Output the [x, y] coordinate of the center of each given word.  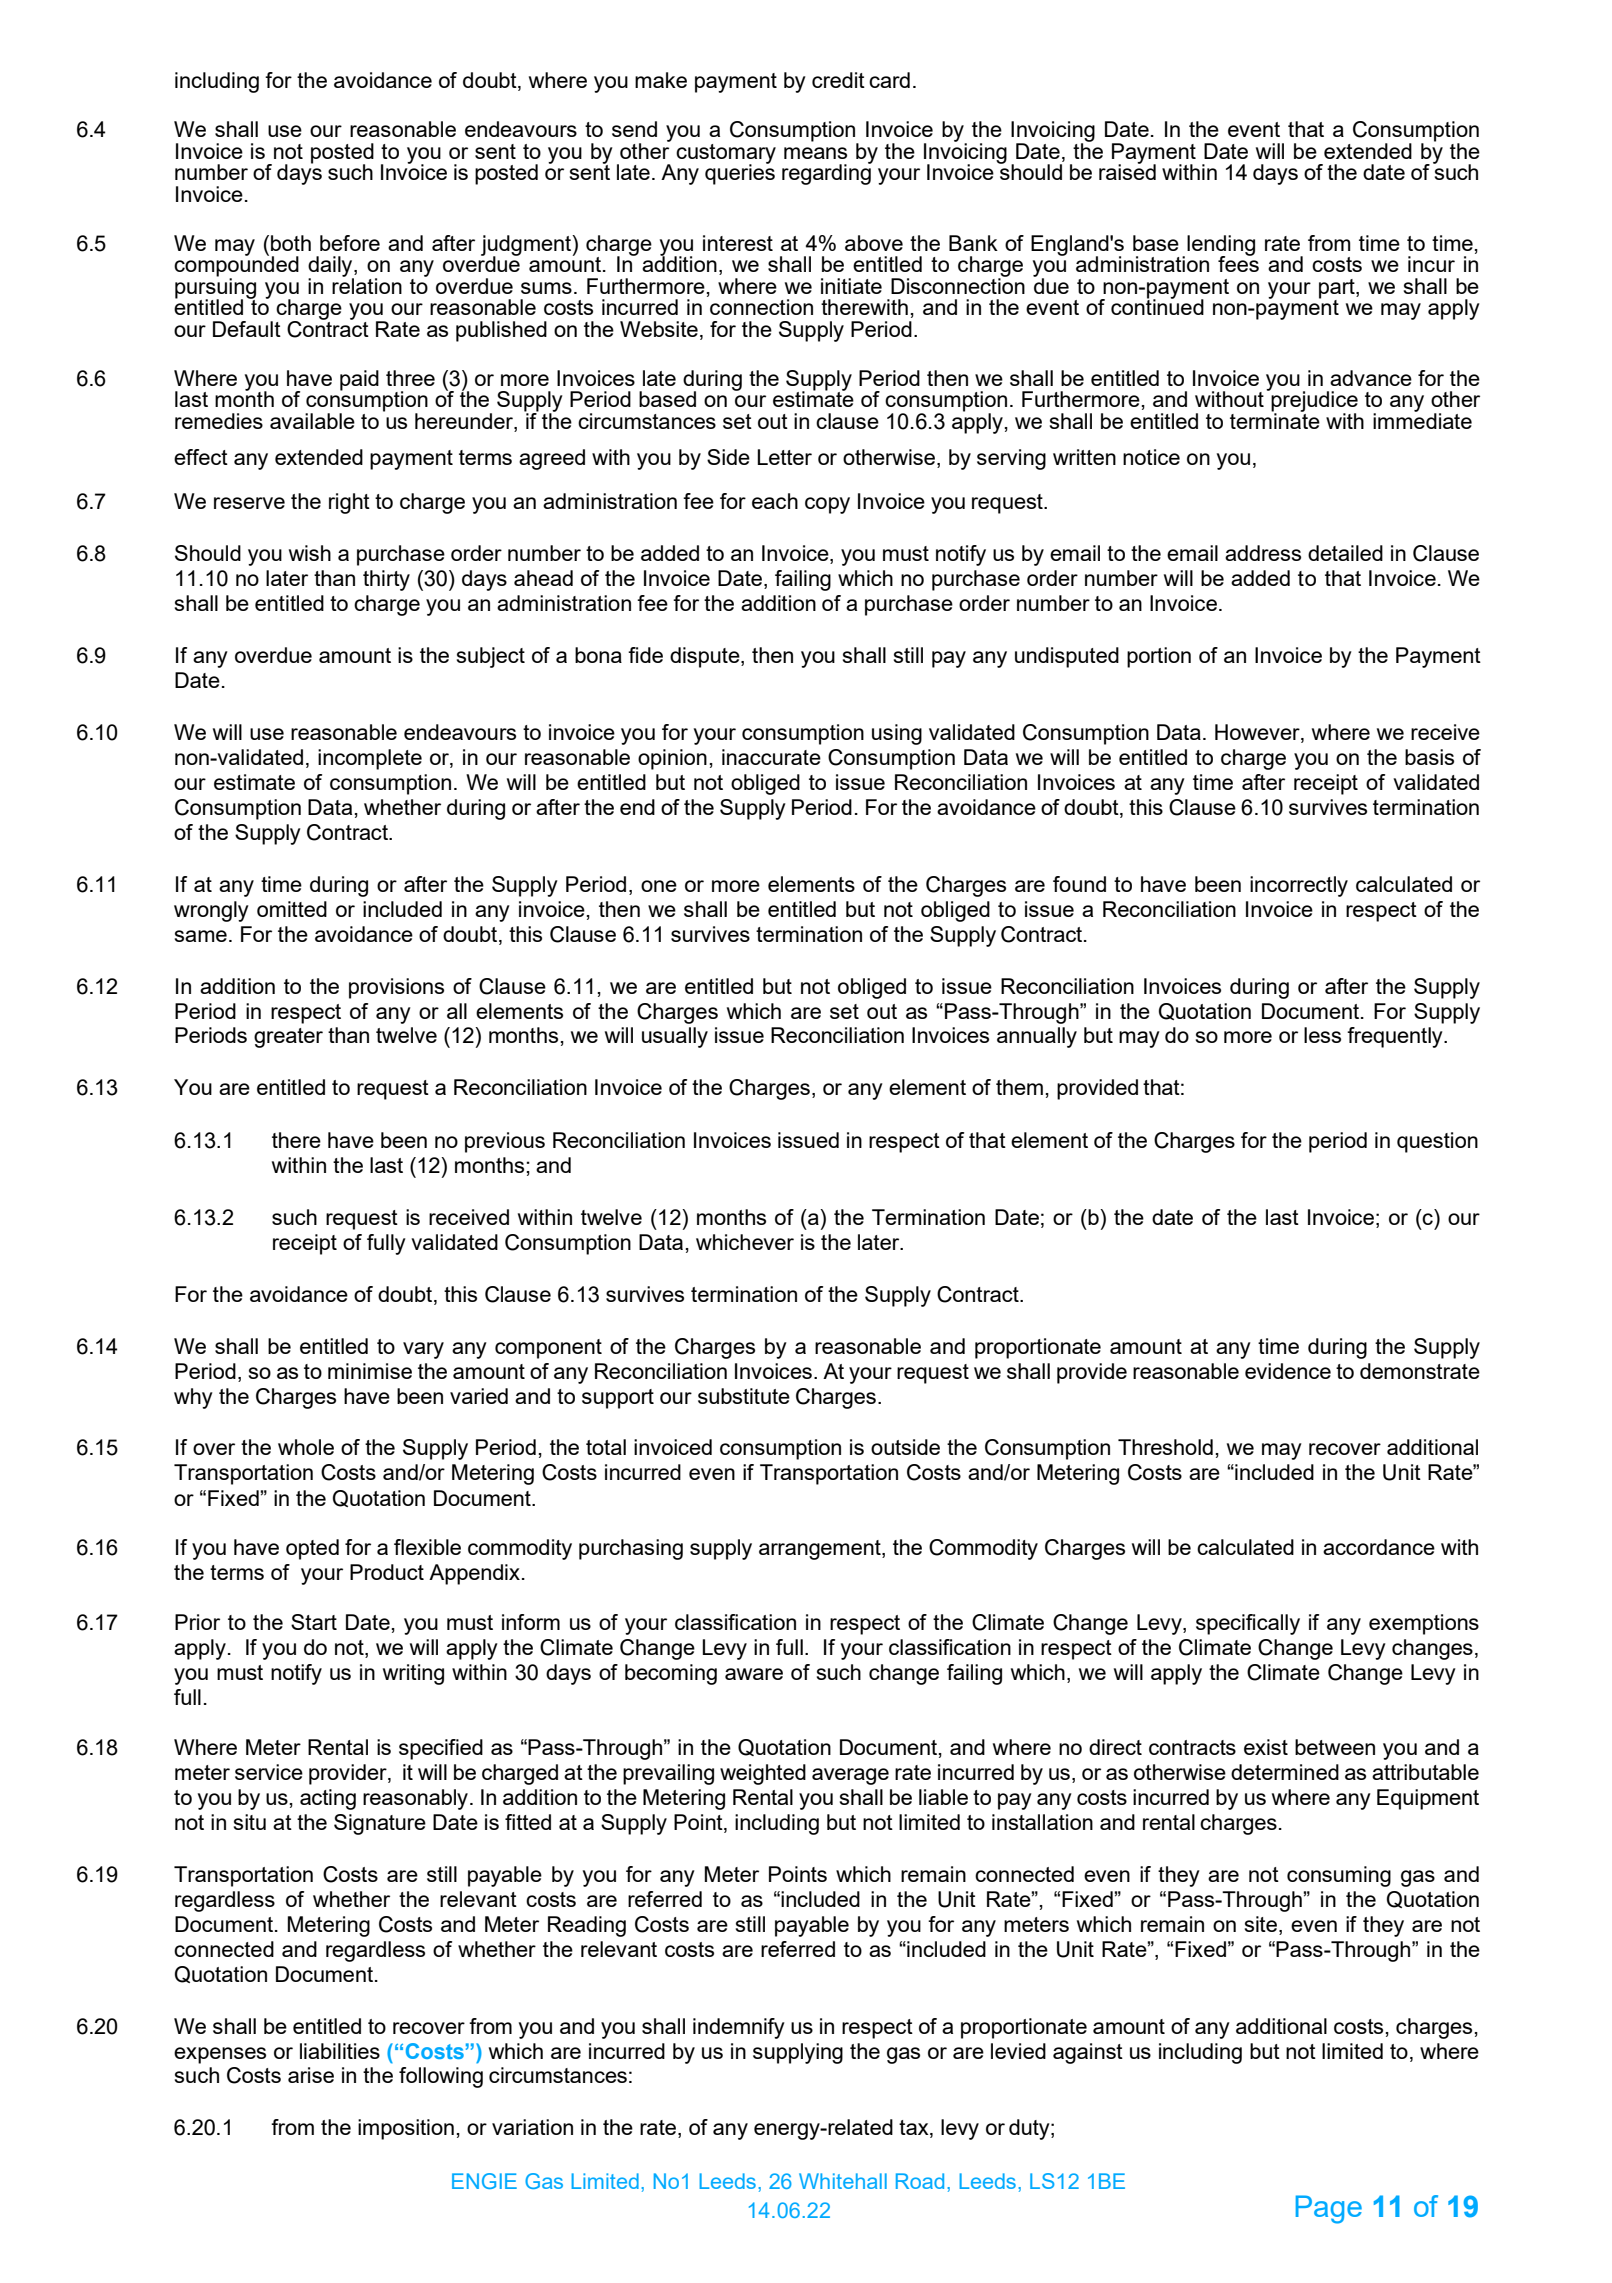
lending [1221, 246]
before [350, 243]
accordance [1379, 1547]
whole [306, 1447]
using [897, 734]
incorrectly [1299, 886]
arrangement [821, 1550]
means [815, 153]
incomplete [370, 759]
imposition [406, 2129]
